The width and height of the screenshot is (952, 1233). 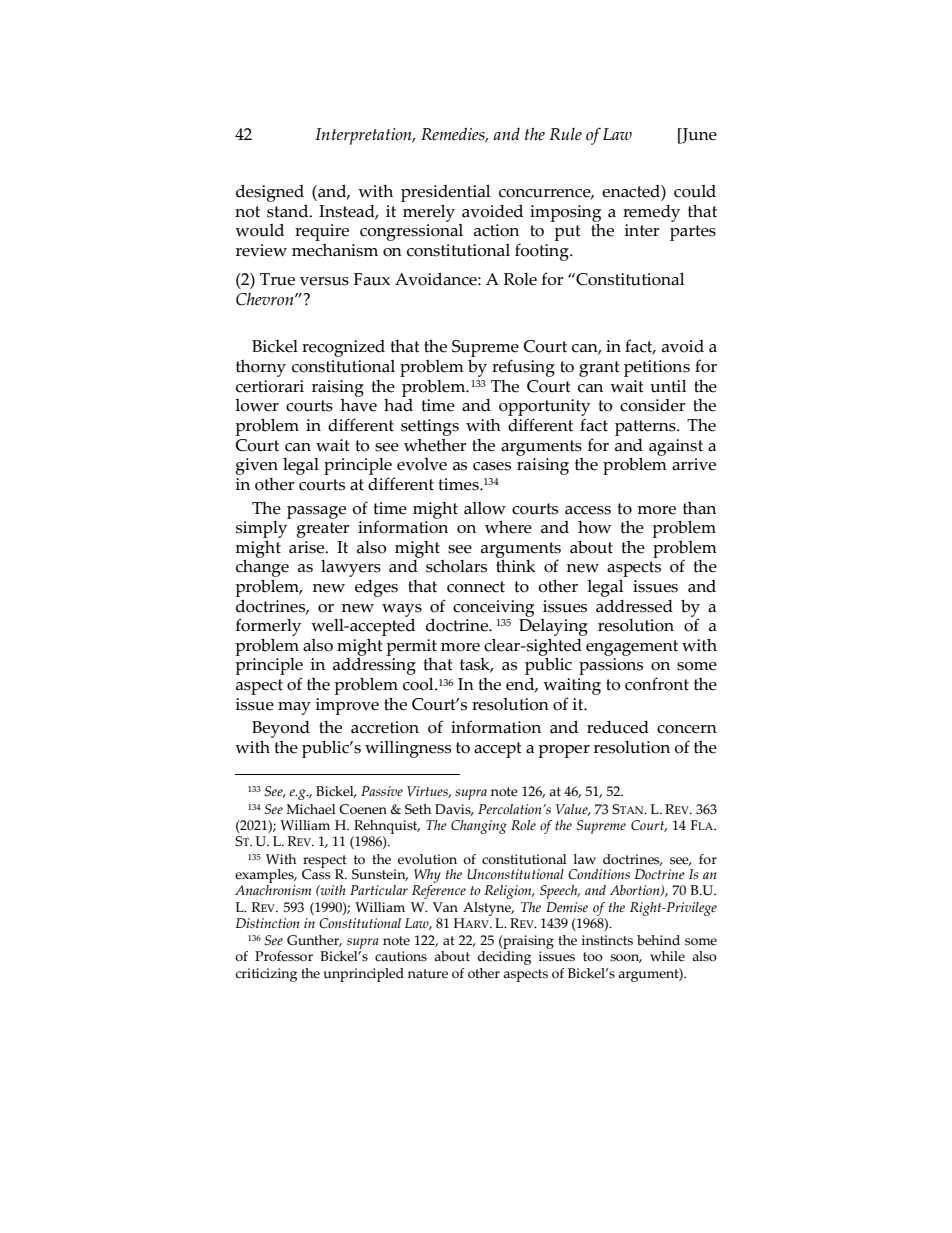 I want to click on may, so click(x=294, y=708).
